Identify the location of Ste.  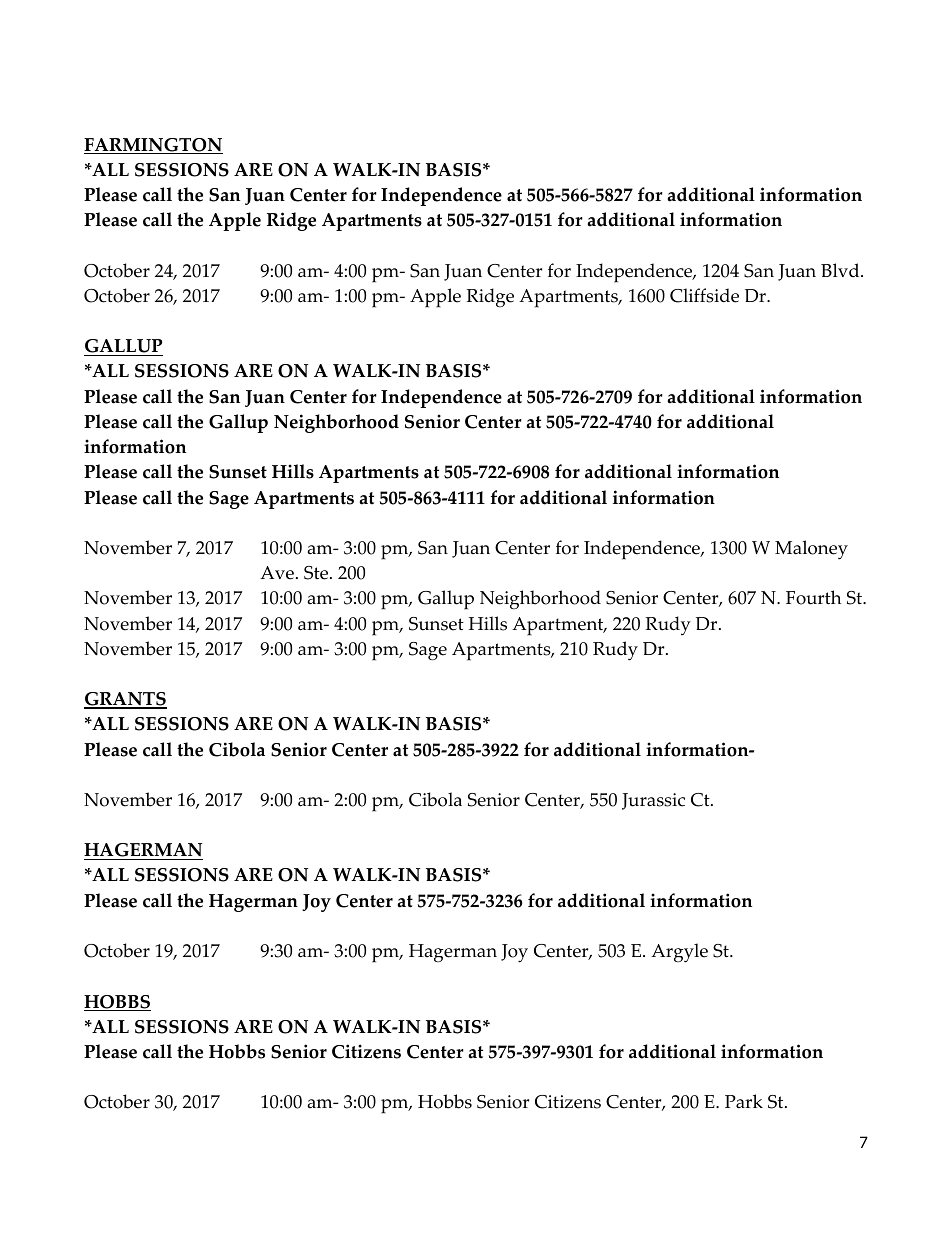
(317, 573).
